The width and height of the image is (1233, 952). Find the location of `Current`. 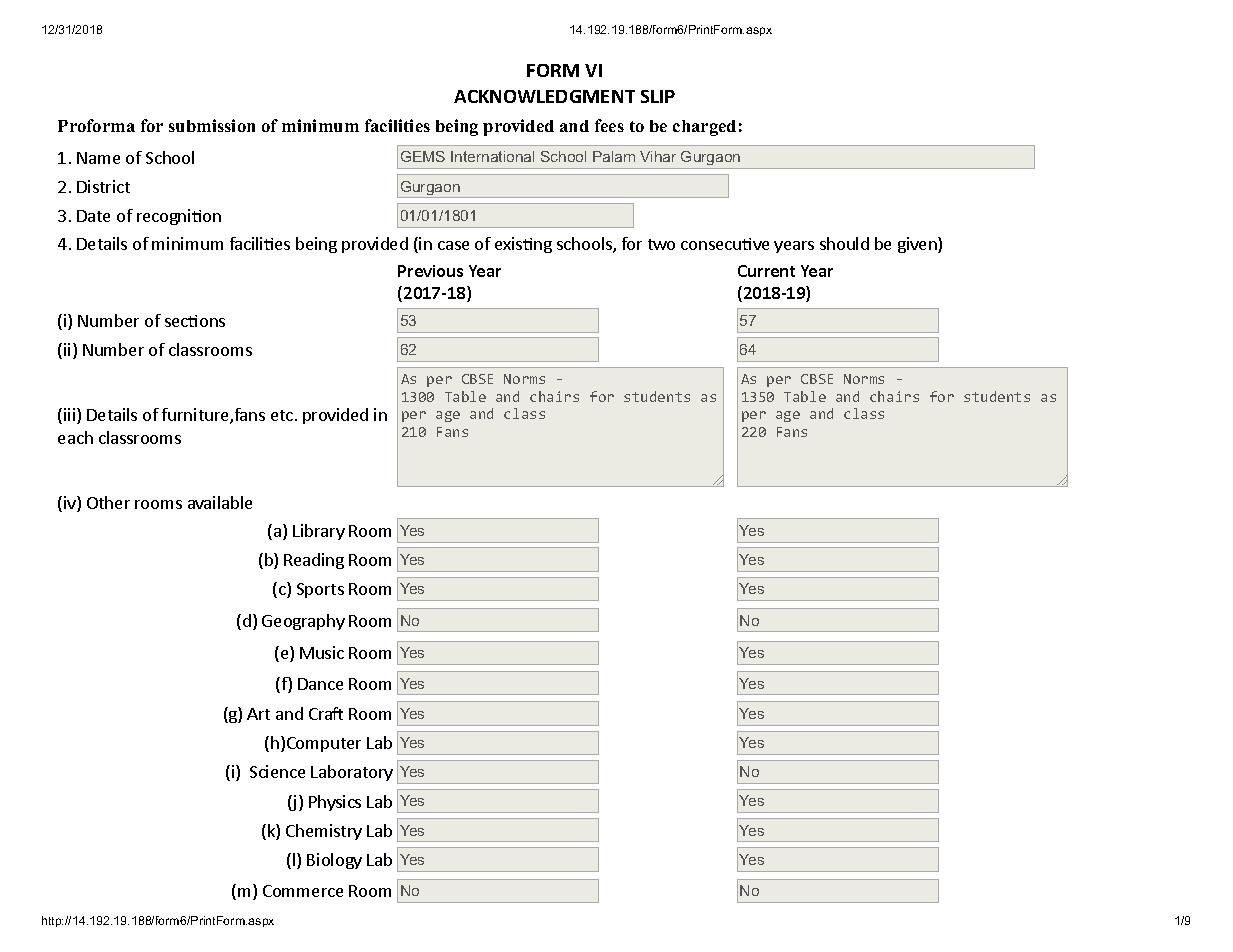

Current is located at coordinates (766, 271).
